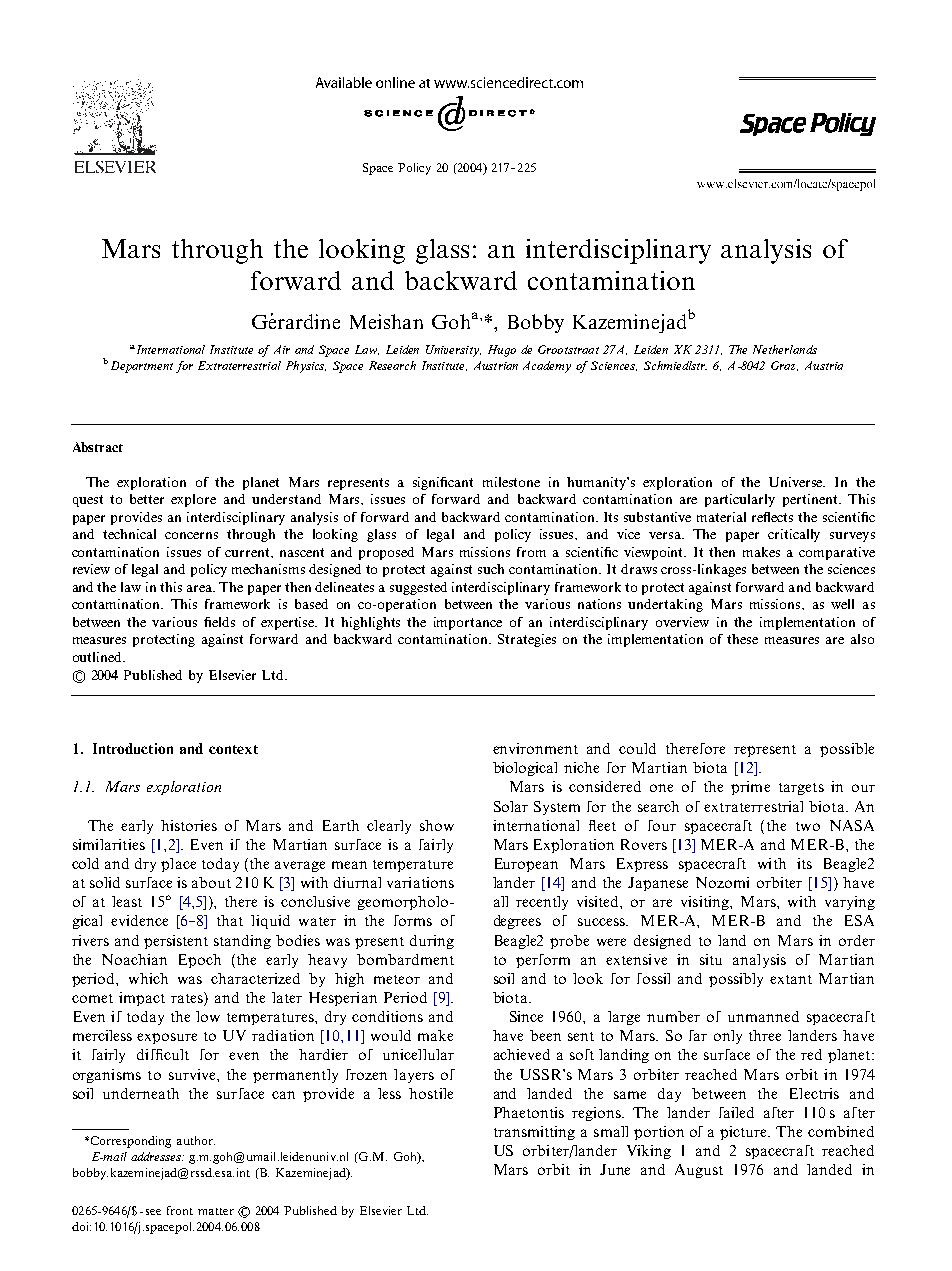  I want to click on persistent, so click(176, 942).
